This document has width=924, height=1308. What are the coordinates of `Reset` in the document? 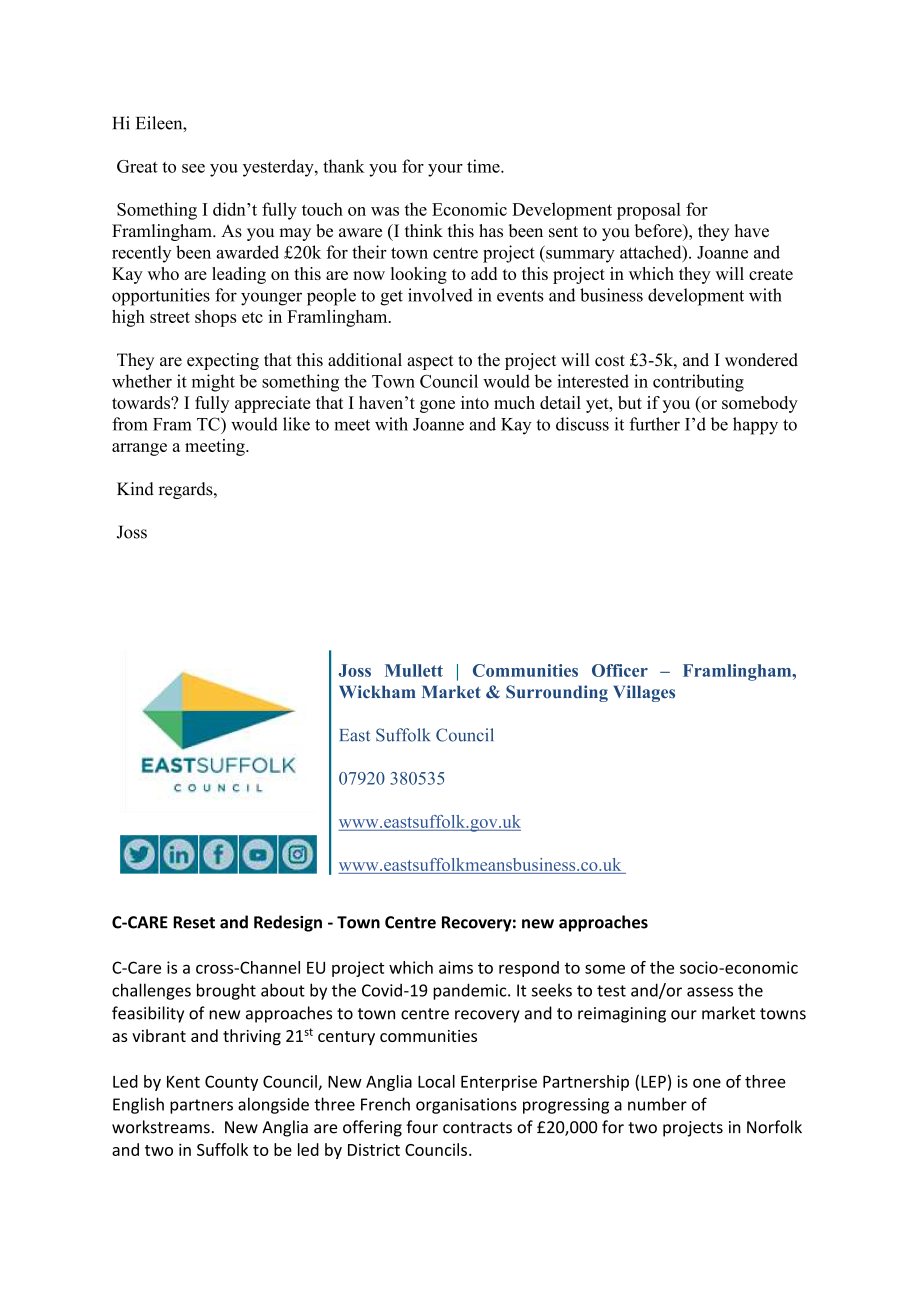 It's located at (194, 922).
